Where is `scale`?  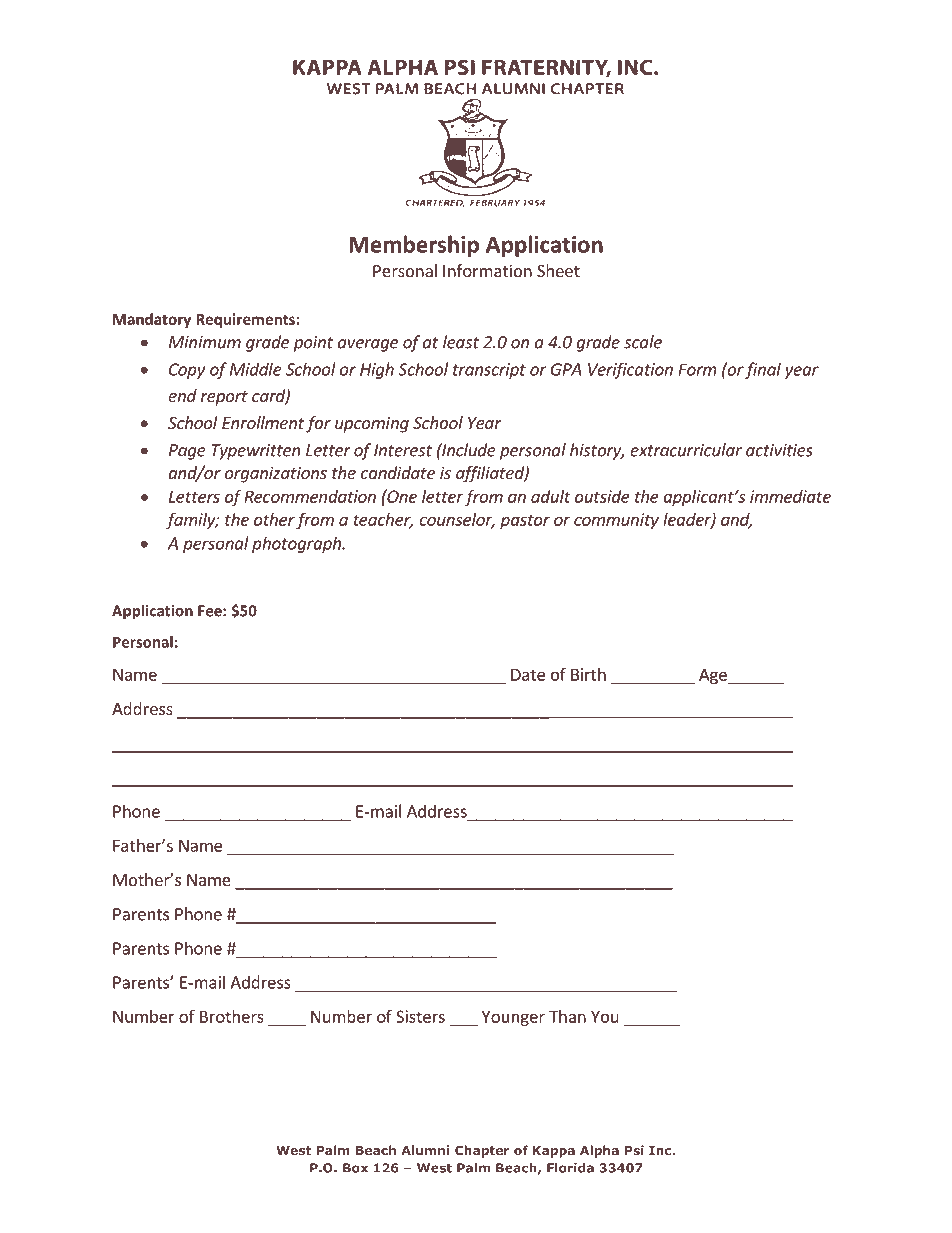 scale is located at coordinates (643, 342).
